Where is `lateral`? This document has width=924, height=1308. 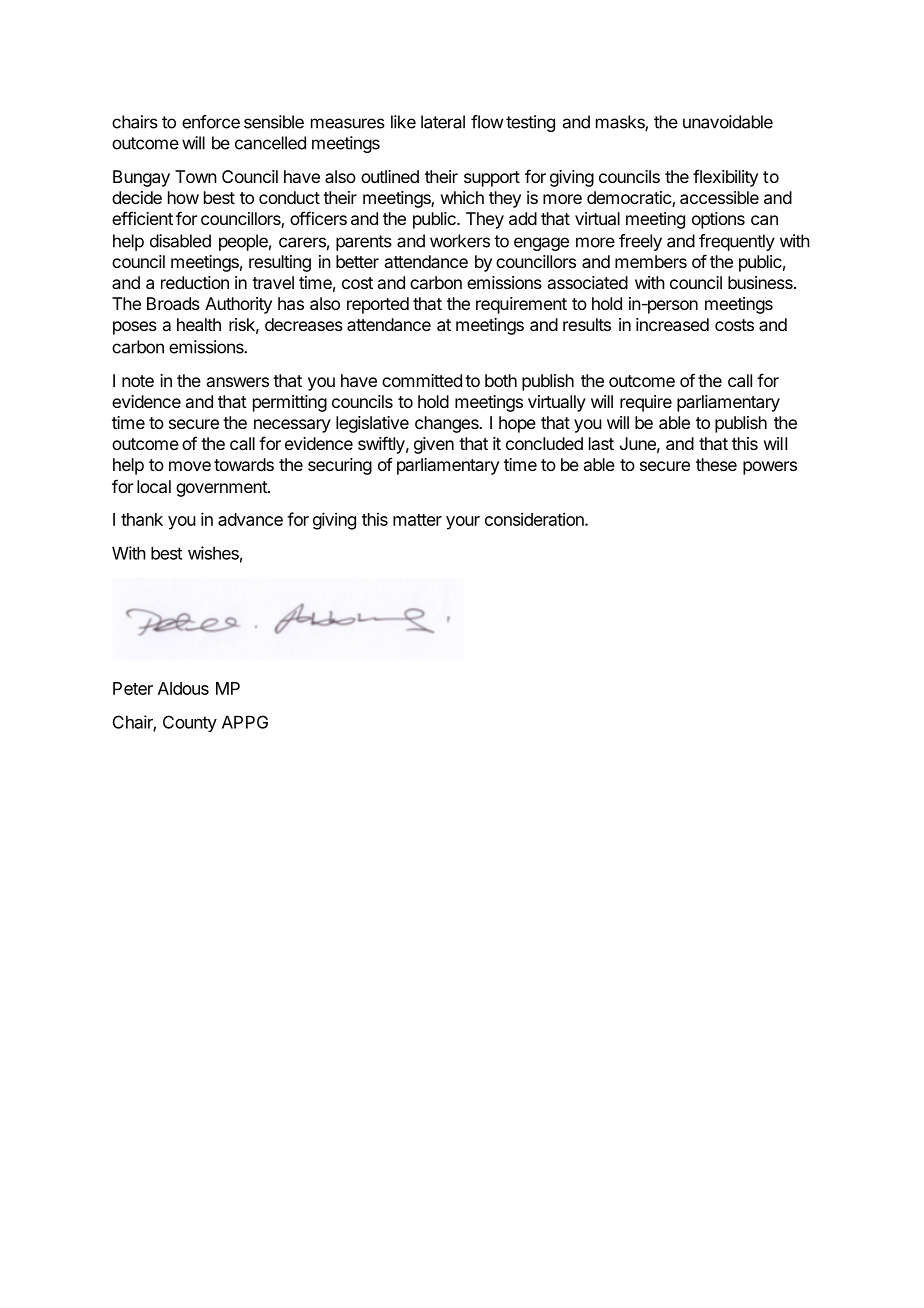 lateral is located at coordinates (443, 122).
